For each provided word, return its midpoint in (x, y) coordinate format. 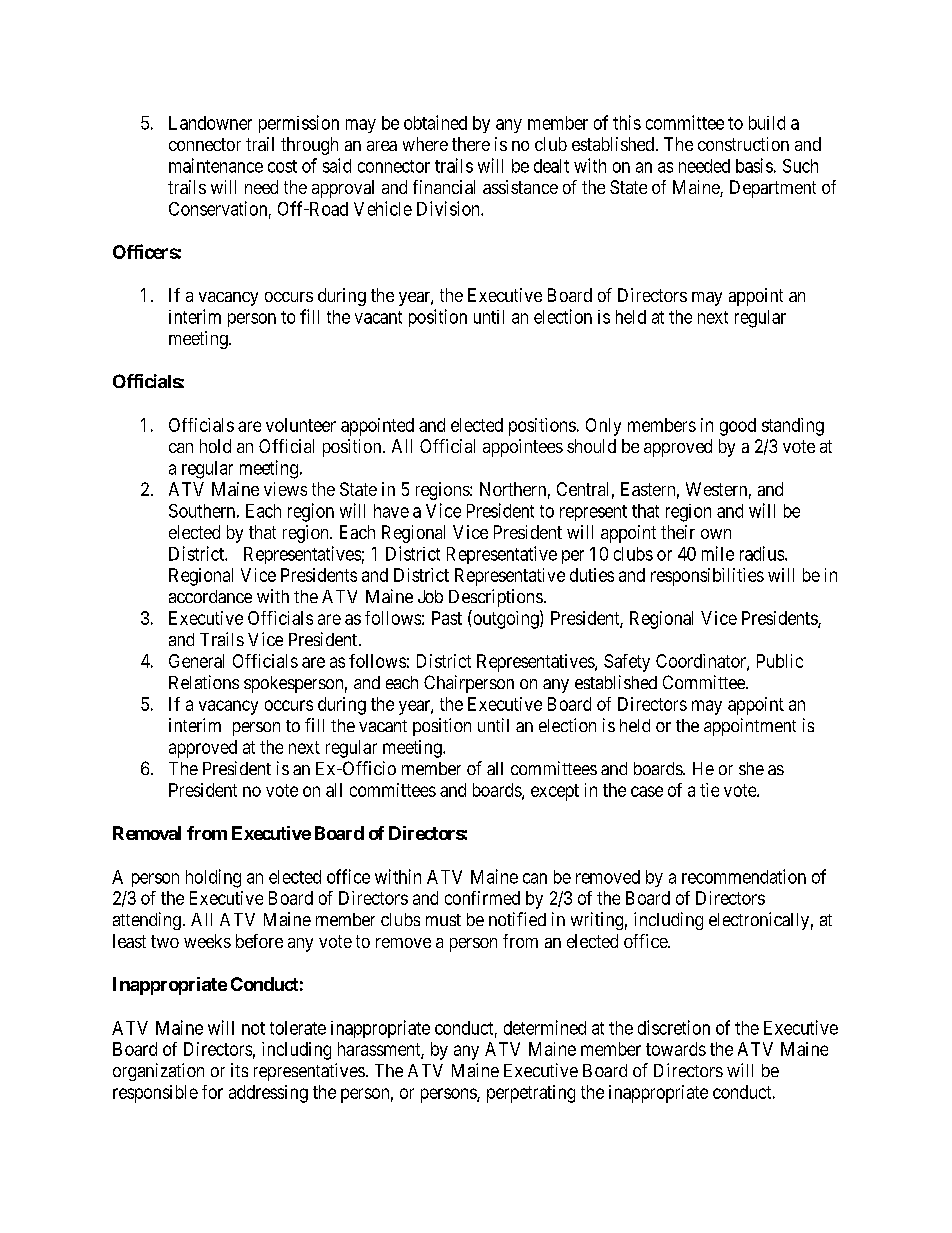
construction (743, 144)
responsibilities (707, 577)
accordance (210, 596)
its (239, 1070)
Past (447, 618)
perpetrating (531, 1094)
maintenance (216, 165)
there (471, 144)
